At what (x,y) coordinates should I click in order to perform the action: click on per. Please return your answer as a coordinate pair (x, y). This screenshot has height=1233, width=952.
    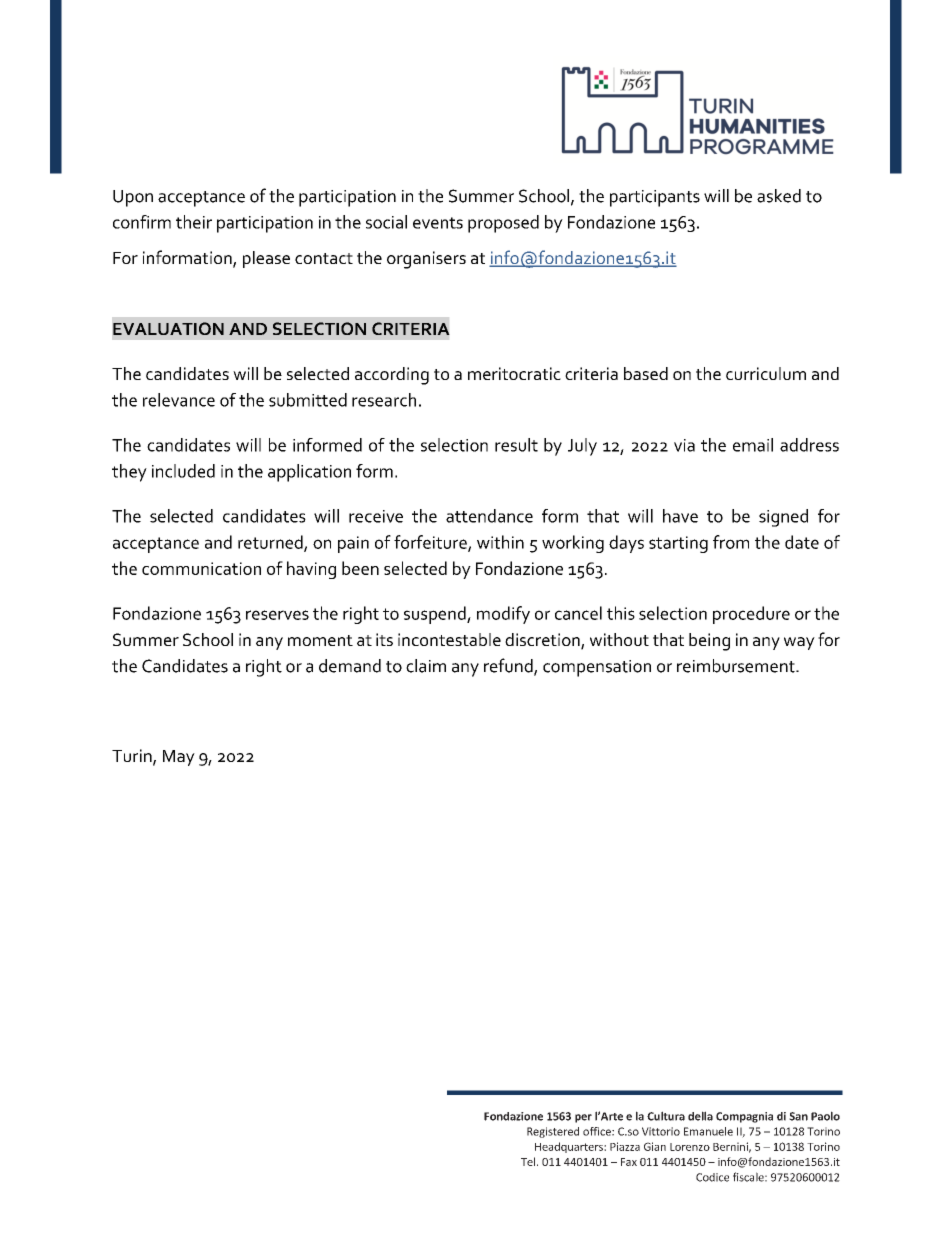
    Looking at the image, I should click on (583, 1118).
